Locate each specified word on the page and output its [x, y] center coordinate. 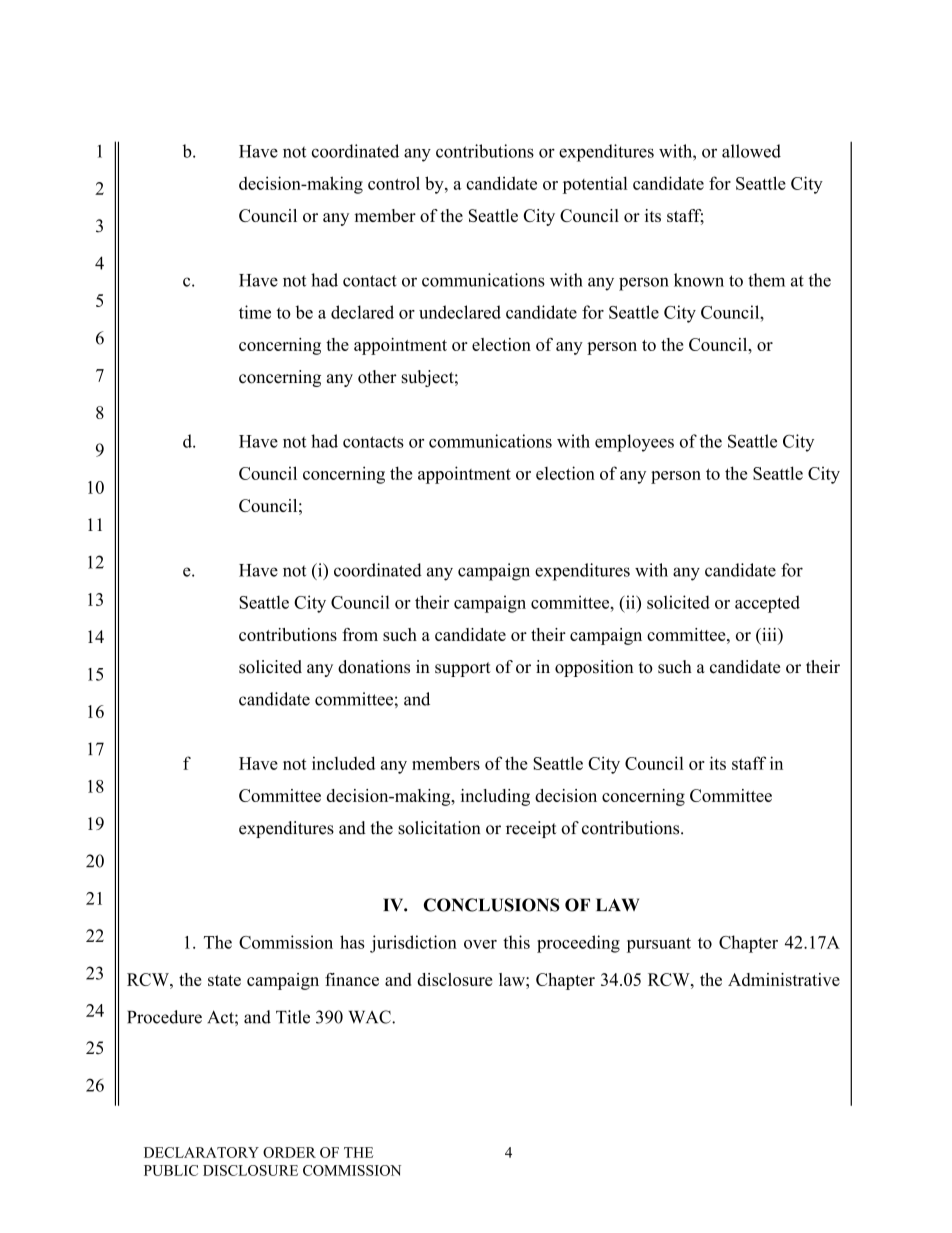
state [224, 980]
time [255, 312]
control [394, 183]
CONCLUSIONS [492, 905]
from [360, 634]
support [463, 669]
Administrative [784, 979]
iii [769, 634]
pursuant [659, 945]
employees [634, 443]
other [377, 377]
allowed [751, 151]
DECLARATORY [201, 1152]
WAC [371, 1017]
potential [595, 185]
